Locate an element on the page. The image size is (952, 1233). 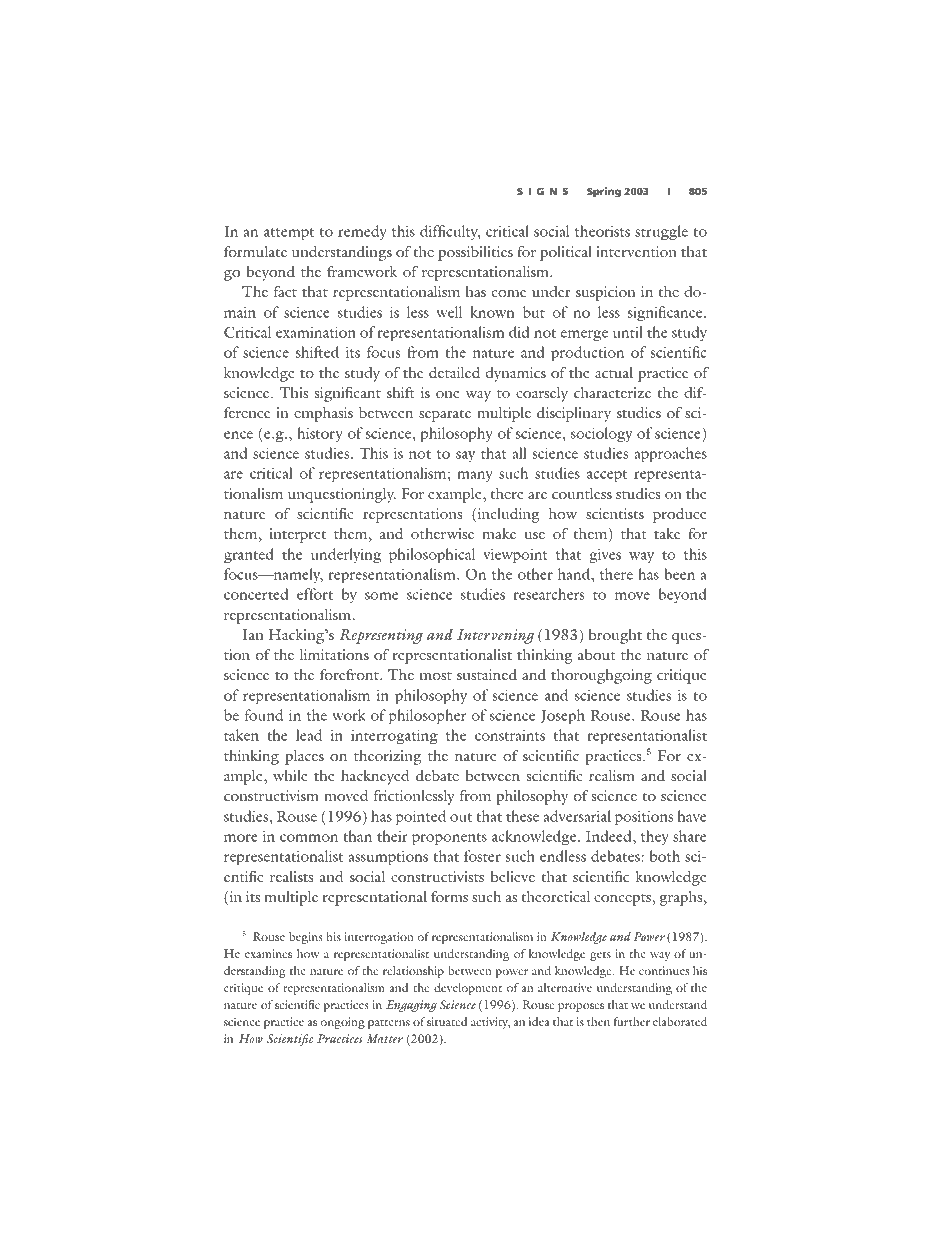
proponents is located at coordinates (449, 839).
